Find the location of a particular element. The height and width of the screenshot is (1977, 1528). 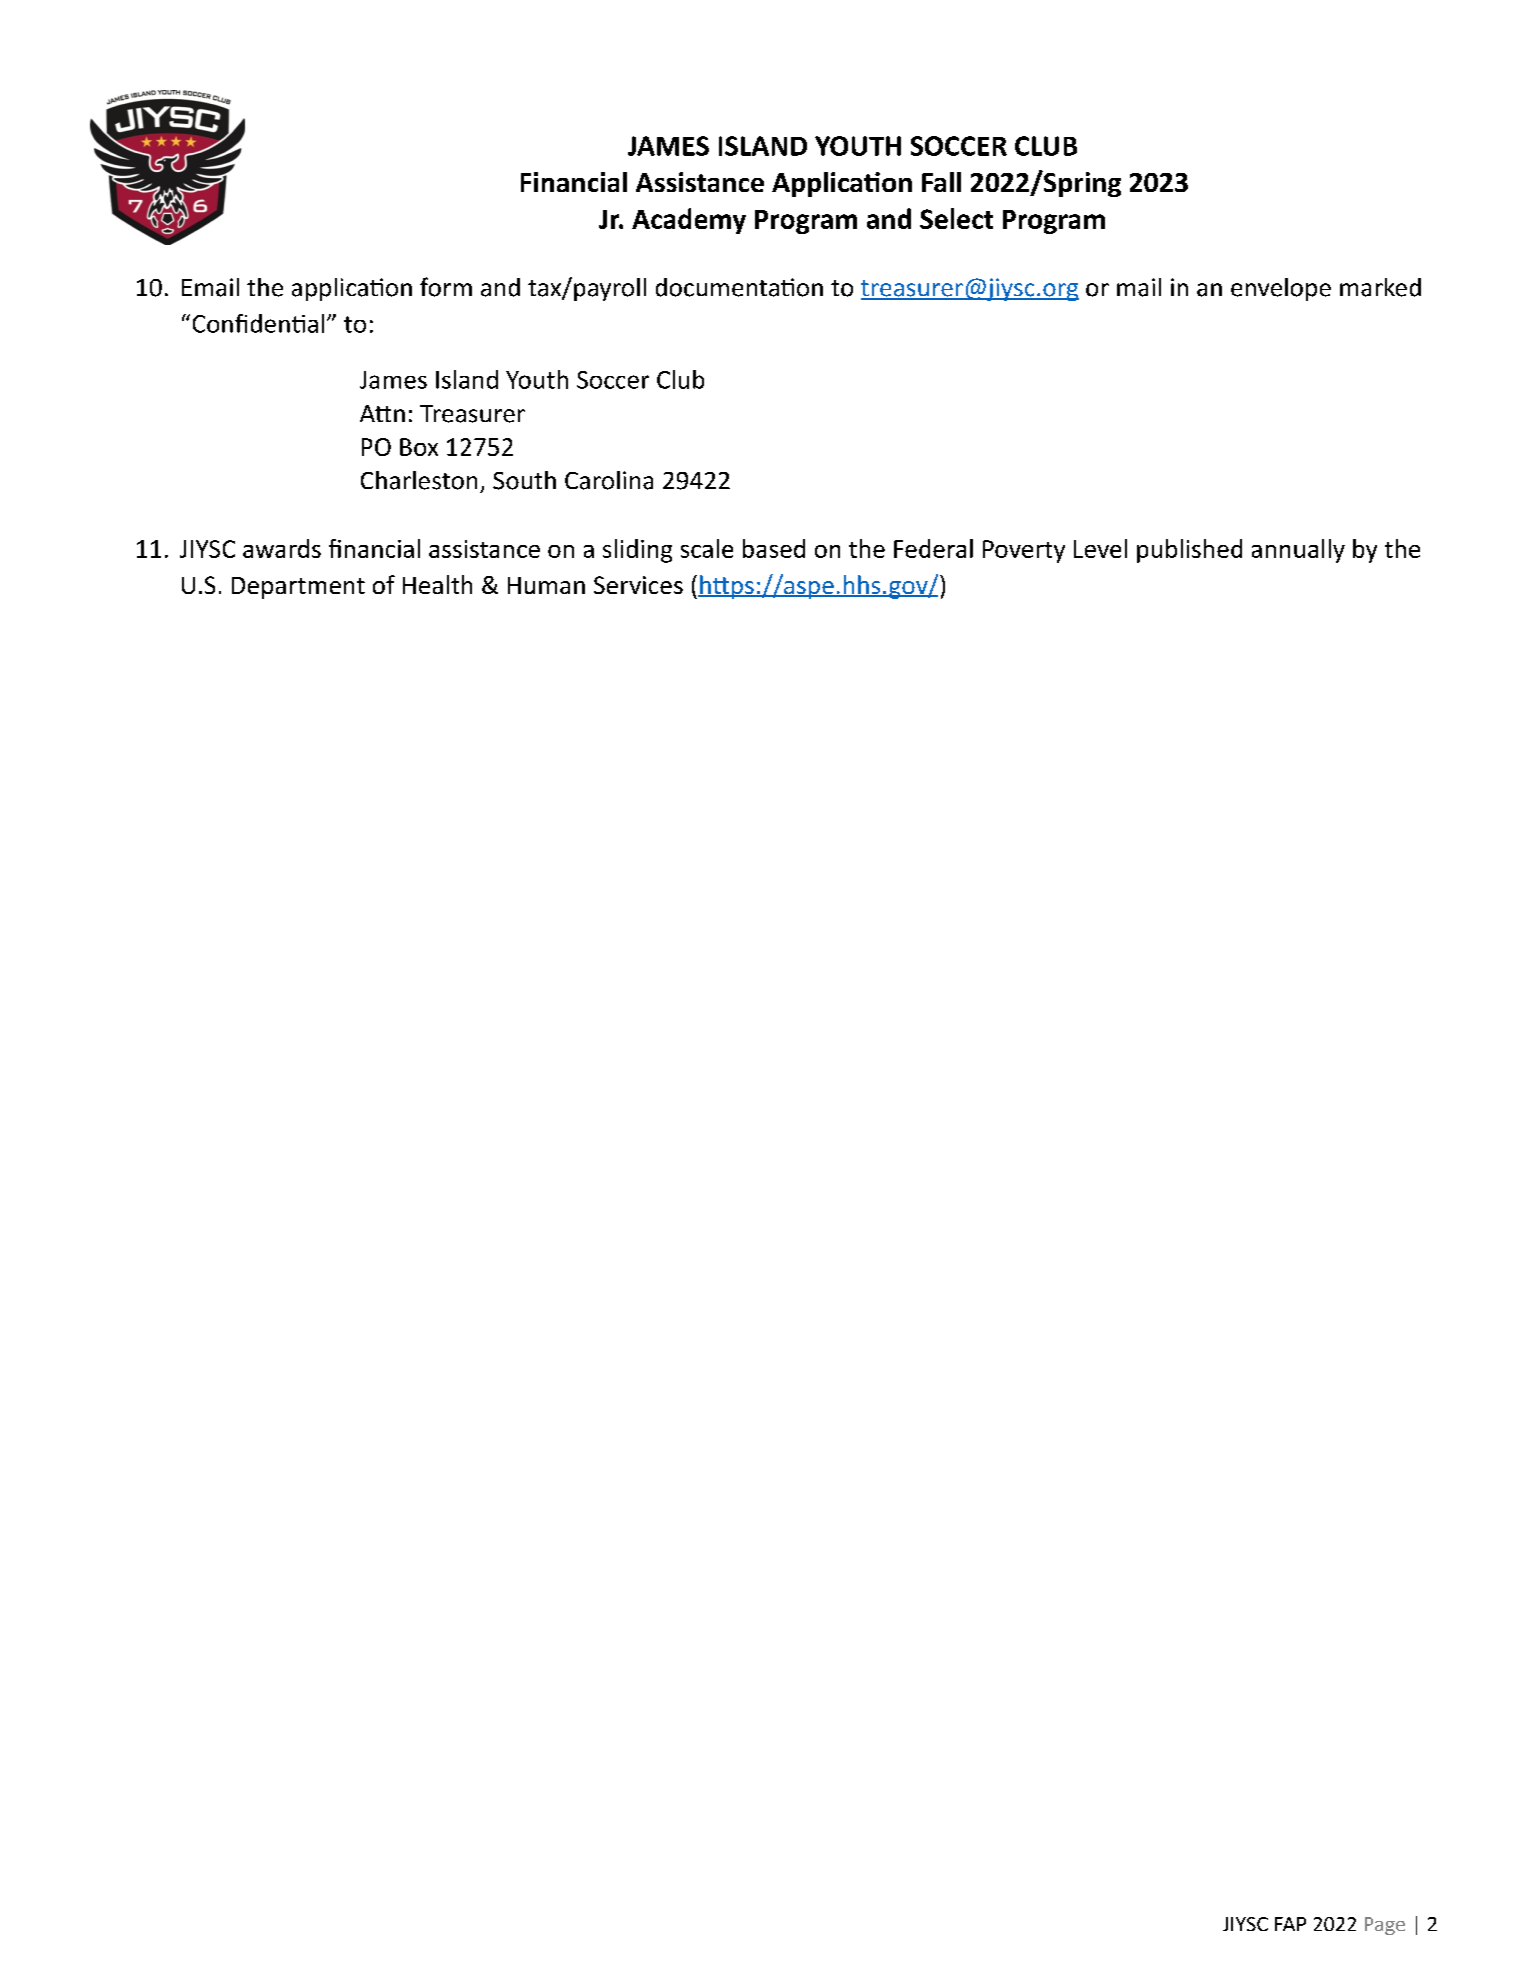

Services is located at coordinates (638, 585).
